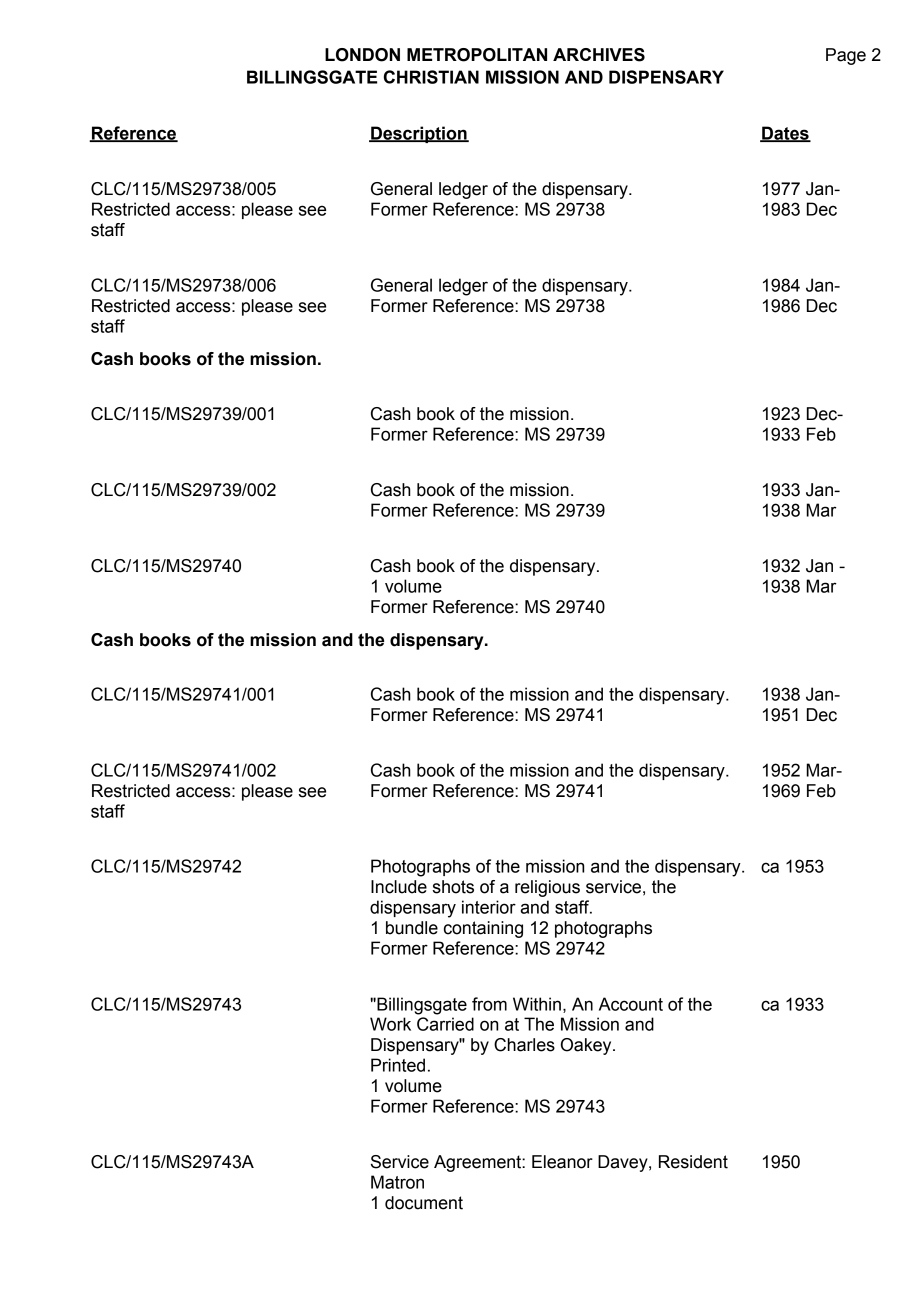 Image resolution: width=924 pixels, height=1307 pixels. I want to click on Eleanor, so click(562, 1162).
